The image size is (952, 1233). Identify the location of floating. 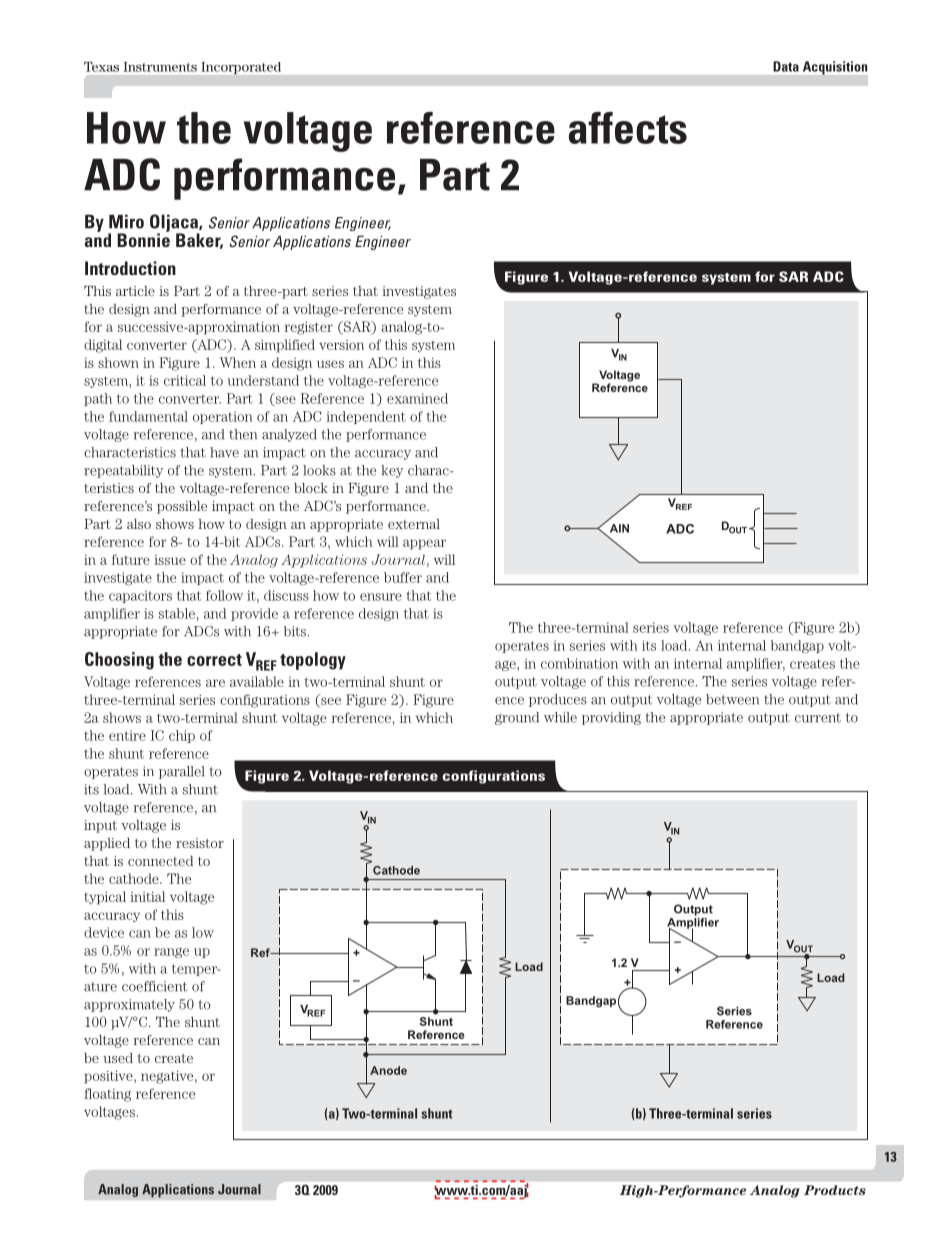
(107, 1095).
